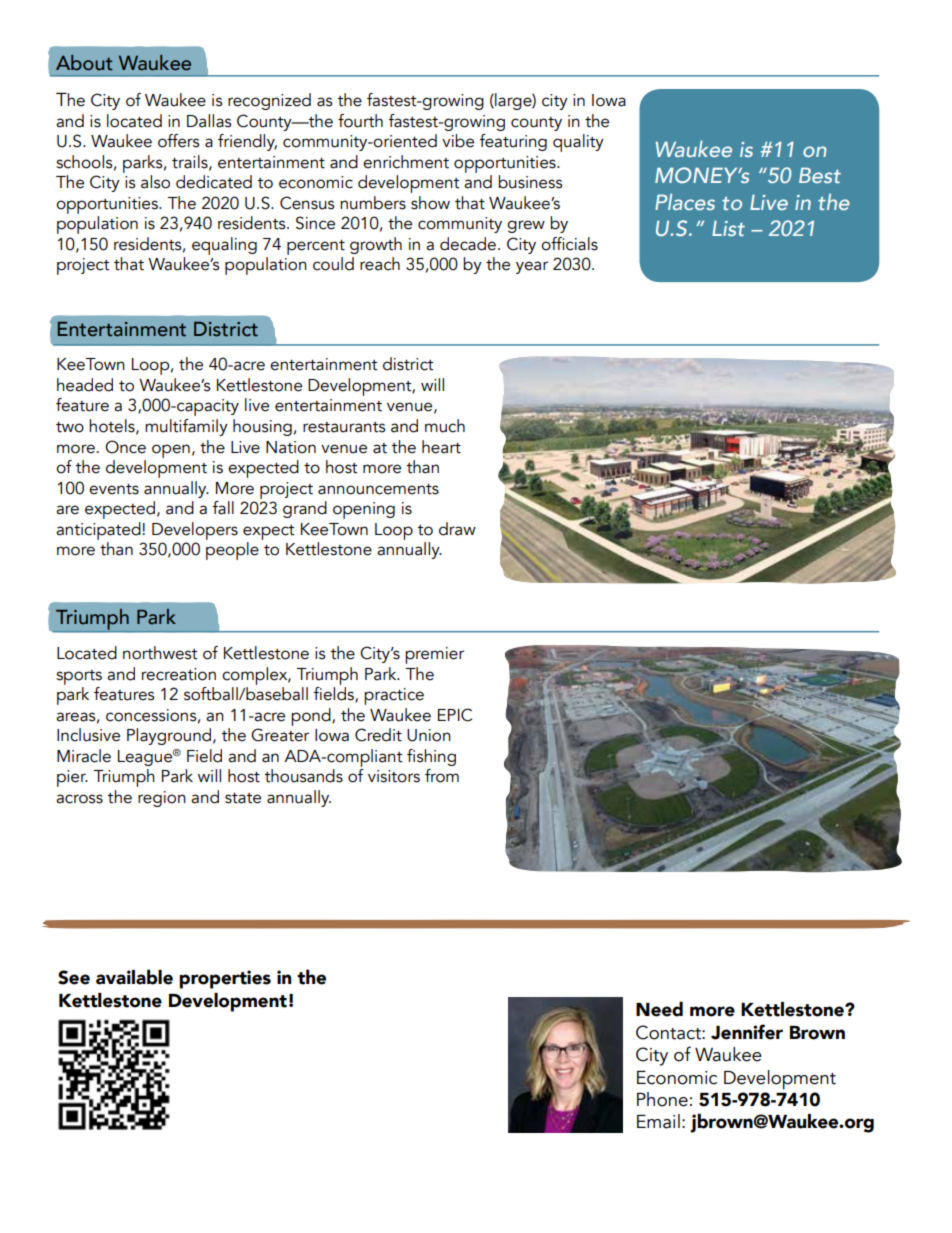  Describe the element at coordinates (70, 427) in the screenshot. I see `two` at that location.
